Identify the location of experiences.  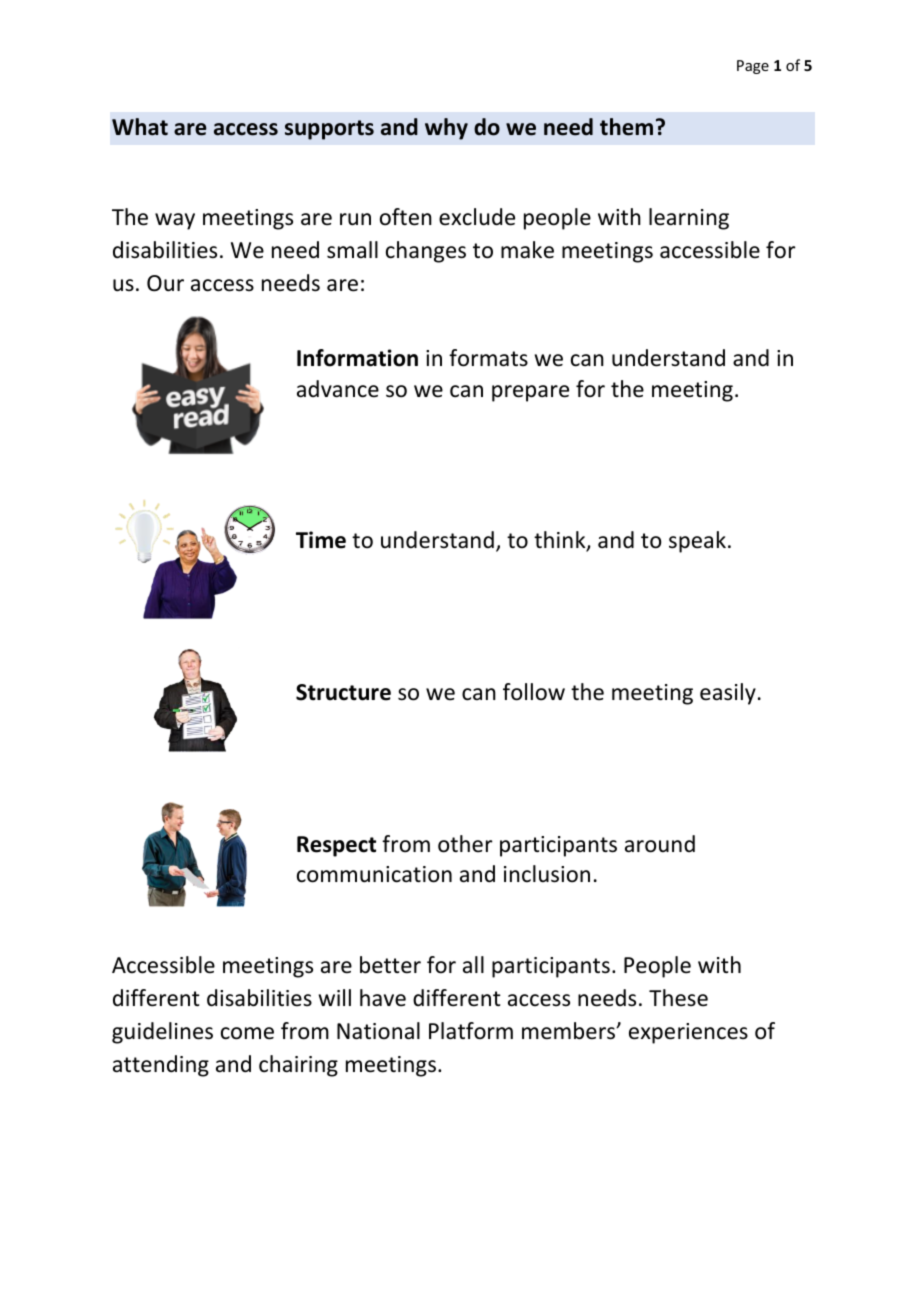
(688, 1033).
